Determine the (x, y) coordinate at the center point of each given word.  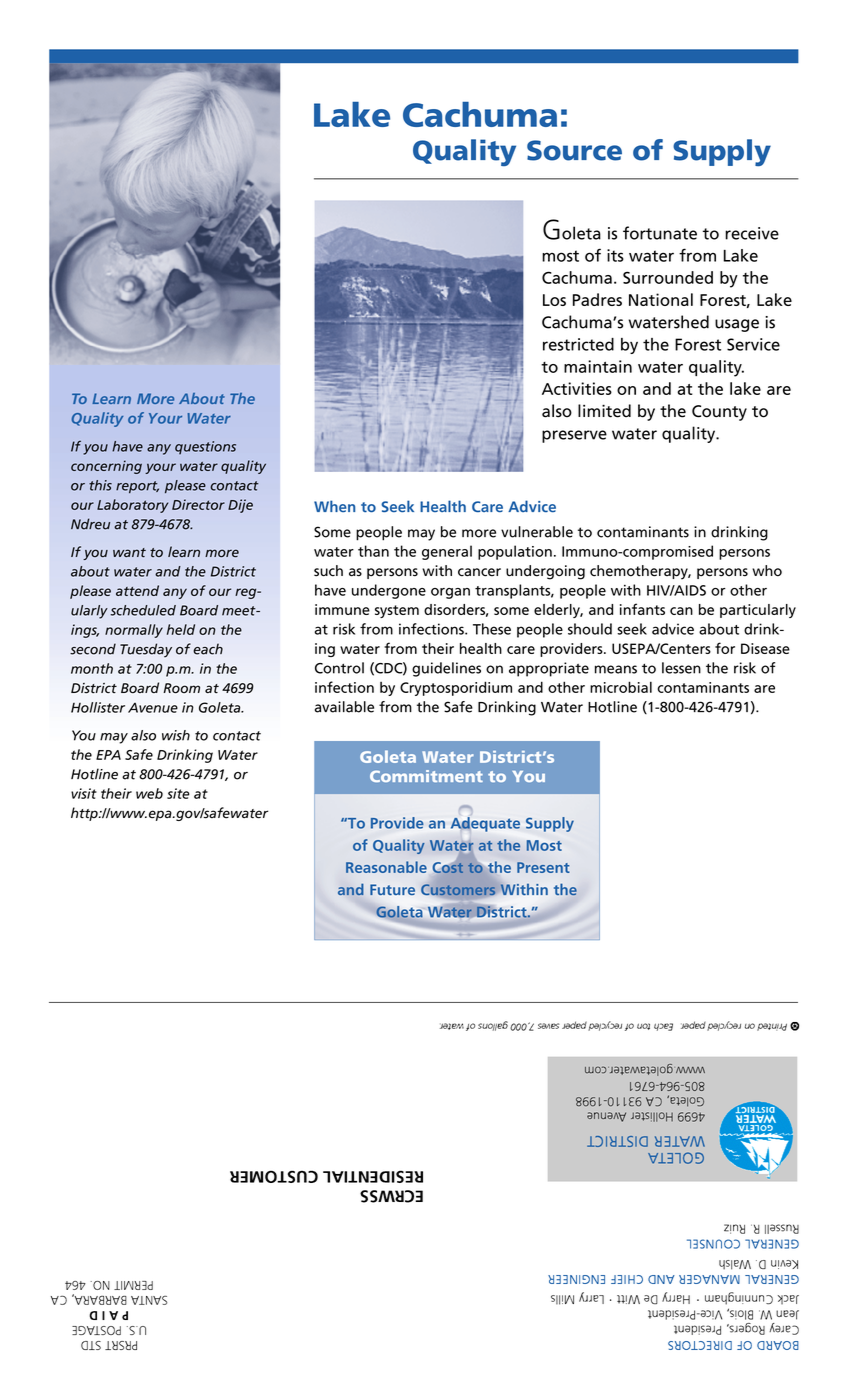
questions (205, 447)
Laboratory (132, 506)
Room (181, 688)
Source (574, 150)
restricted (578, 344)
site (178, 793)
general (447, 552)
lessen (681, 668)
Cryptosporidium (456, 688)
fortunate (660, 233)
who (767, 571)
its (615, 255)
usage (737, 325)
